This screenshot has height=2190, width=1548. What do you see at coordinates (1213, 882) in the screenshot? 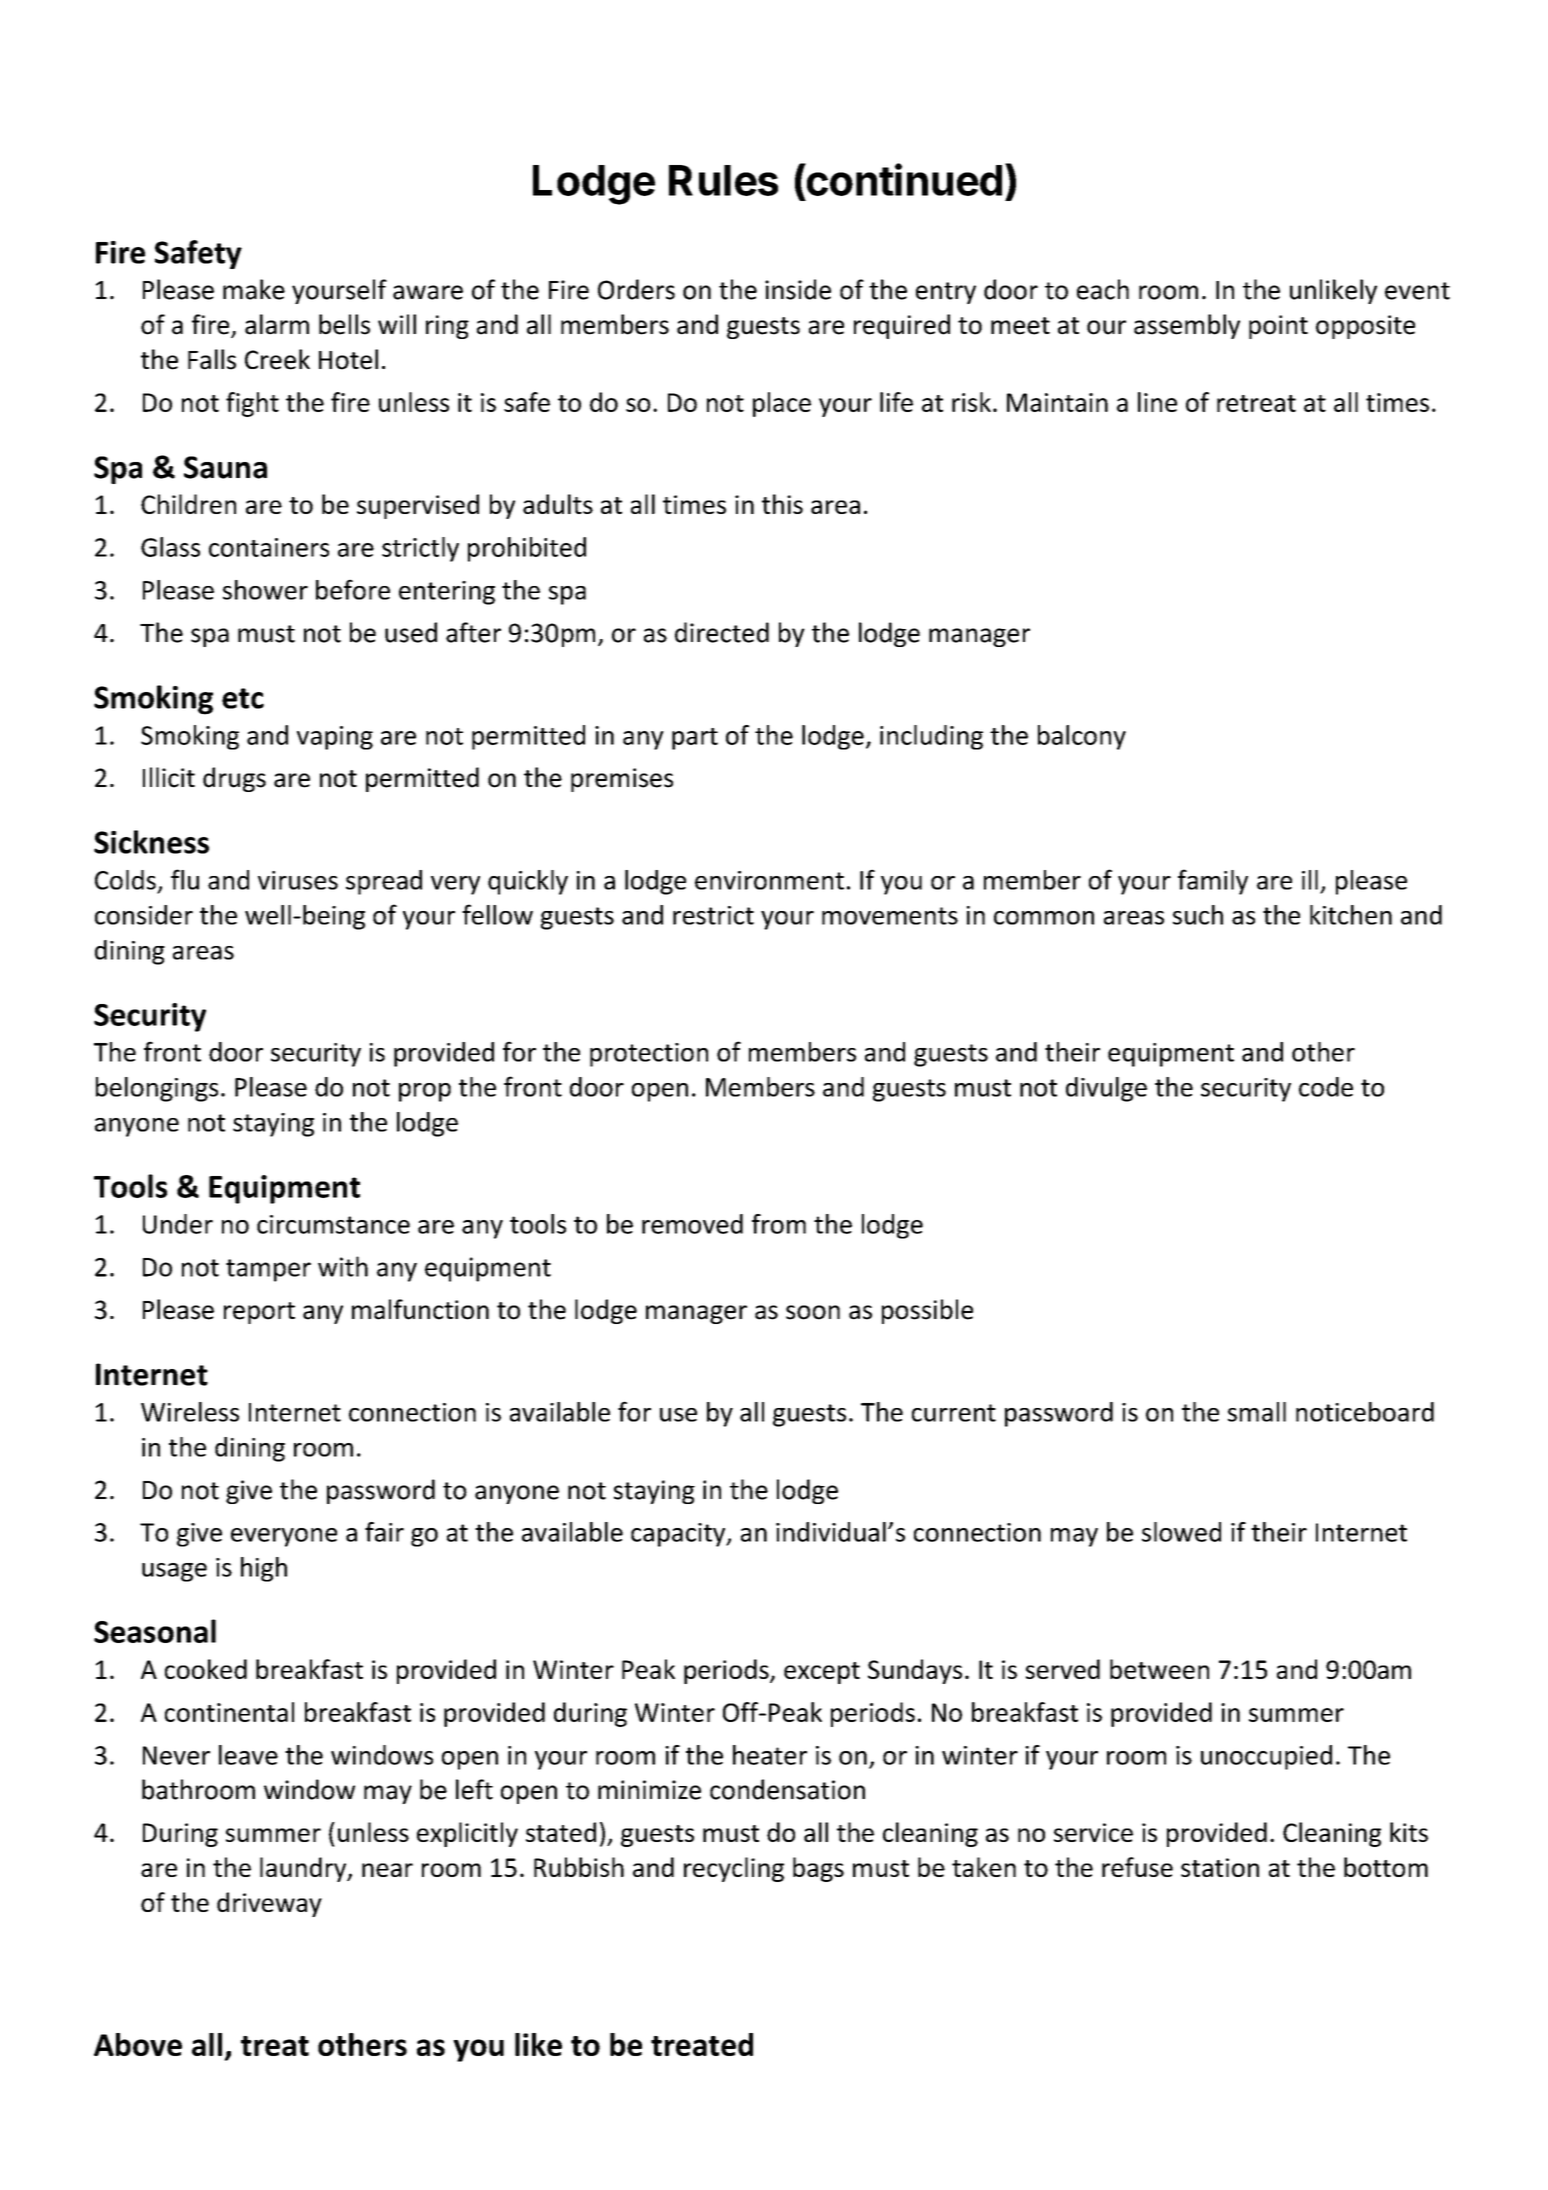
I see `family` at bounding box center [1213, 882].
